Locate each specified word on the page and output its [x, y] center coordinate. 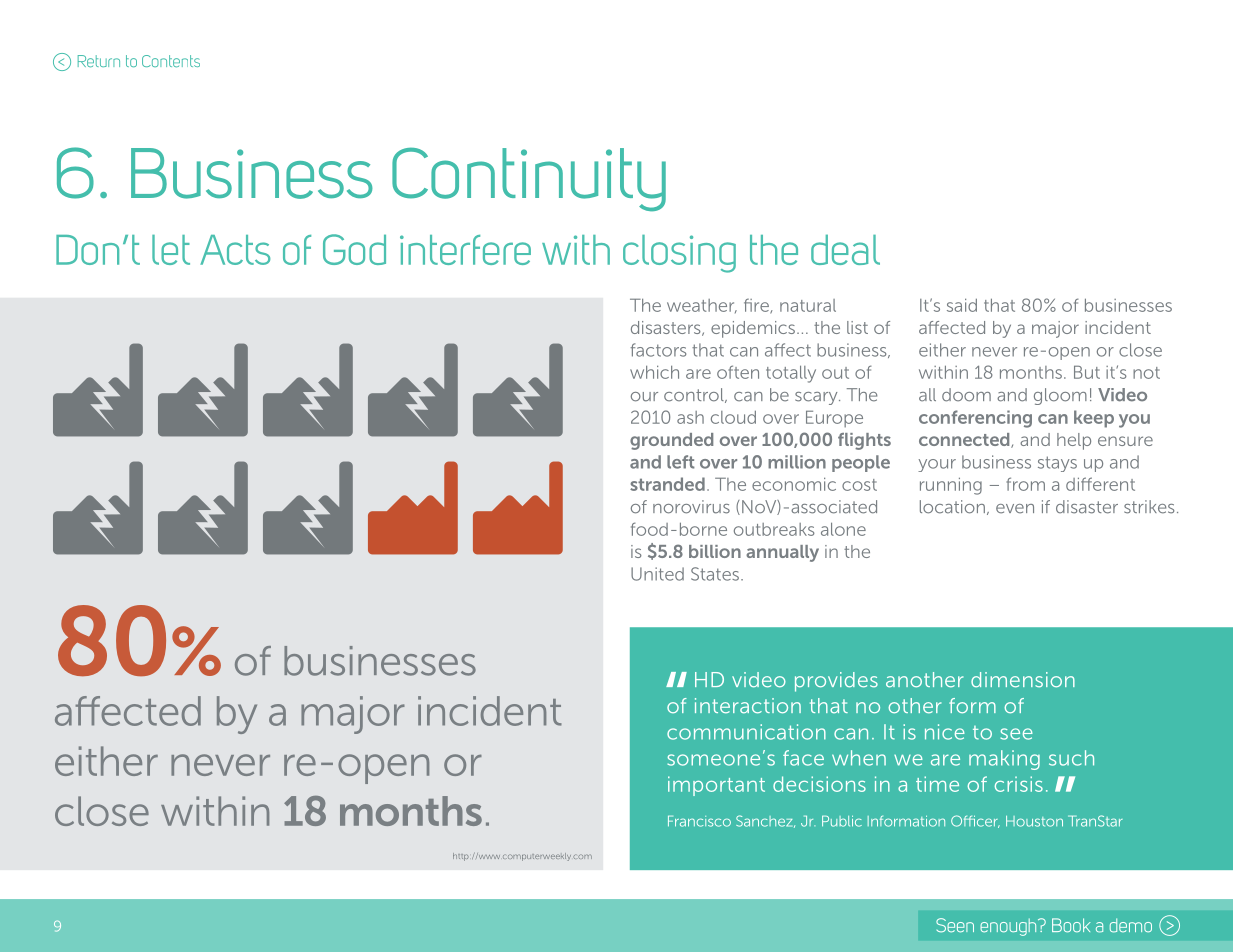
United [657, 574]
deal [845, 250]
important [716, 786]
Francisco [699, 821]
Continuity [529, 179]
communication [746, 732]
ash [690, 417]
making [1004, 760]
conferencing [975, 419]
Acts [235, 250]
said [962, 305]
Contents [171, 61]
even [1015, 509]
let [171, 250]
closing [679, 254]
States [715, 574]
